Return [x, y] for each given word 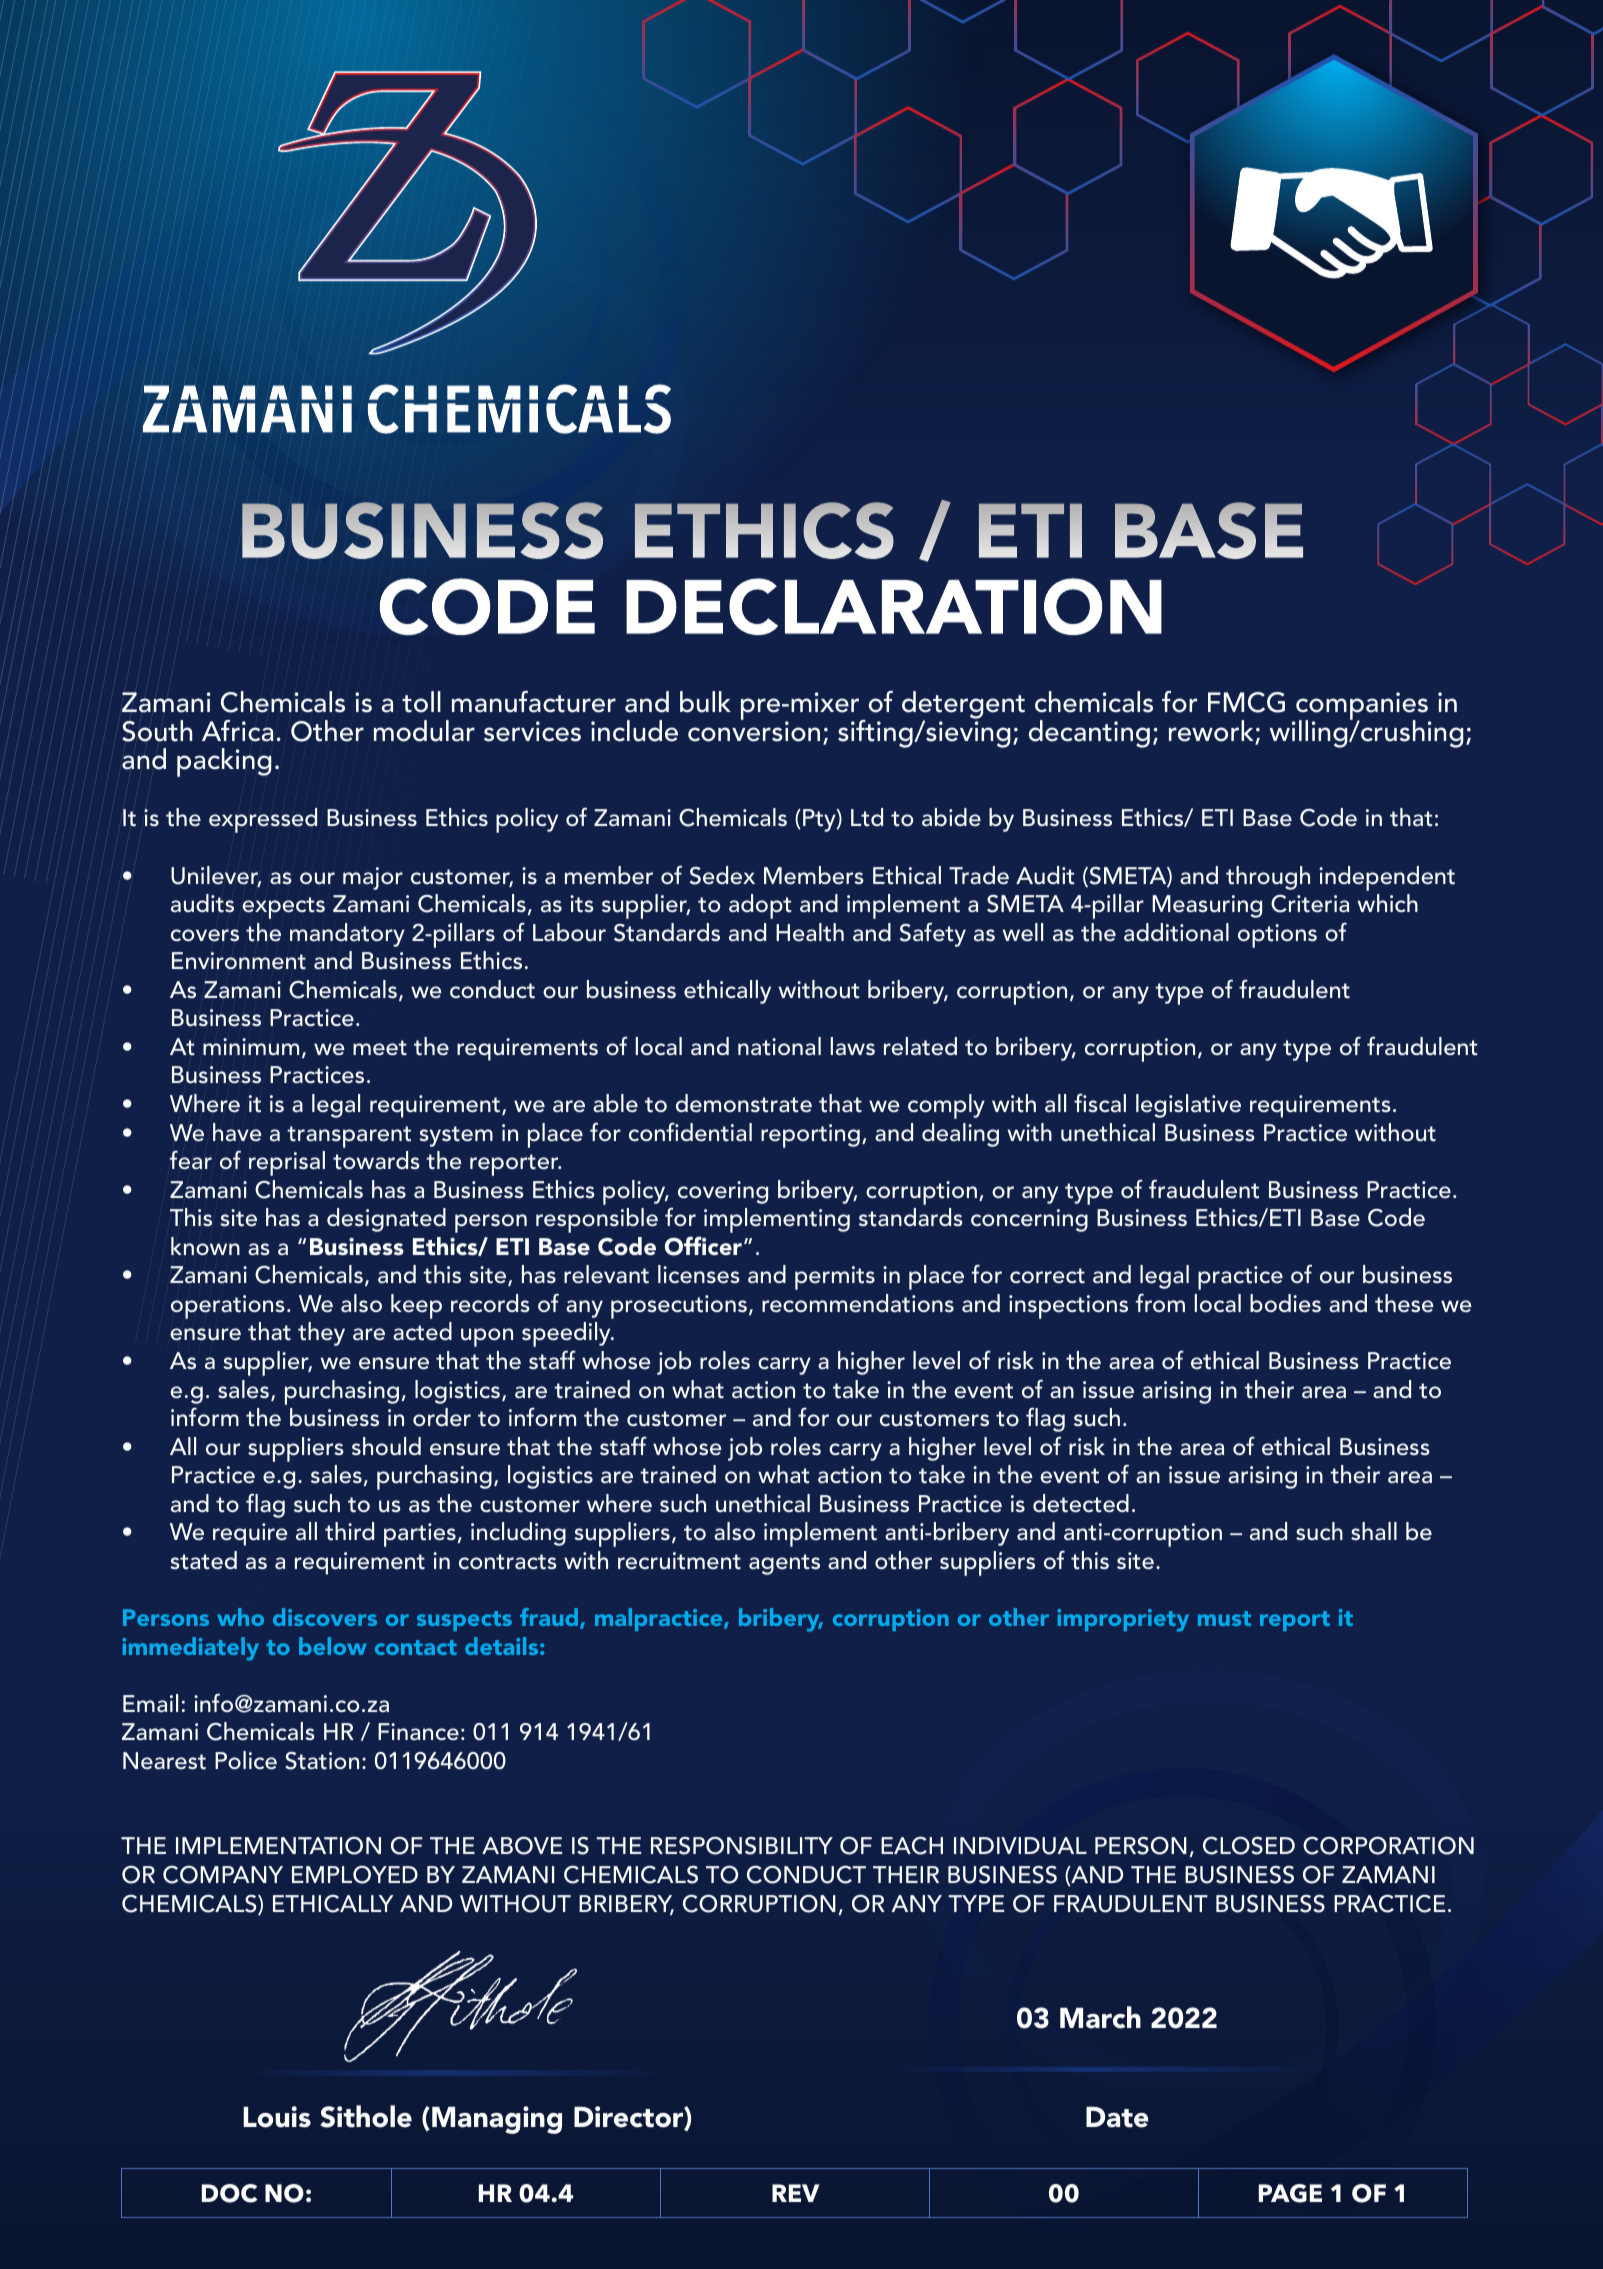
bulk [705, 702]
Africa [237, 731]
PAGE [1290, 2193]
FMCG [1246, 702]
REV [795, 2193]
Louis [277, 2117]
